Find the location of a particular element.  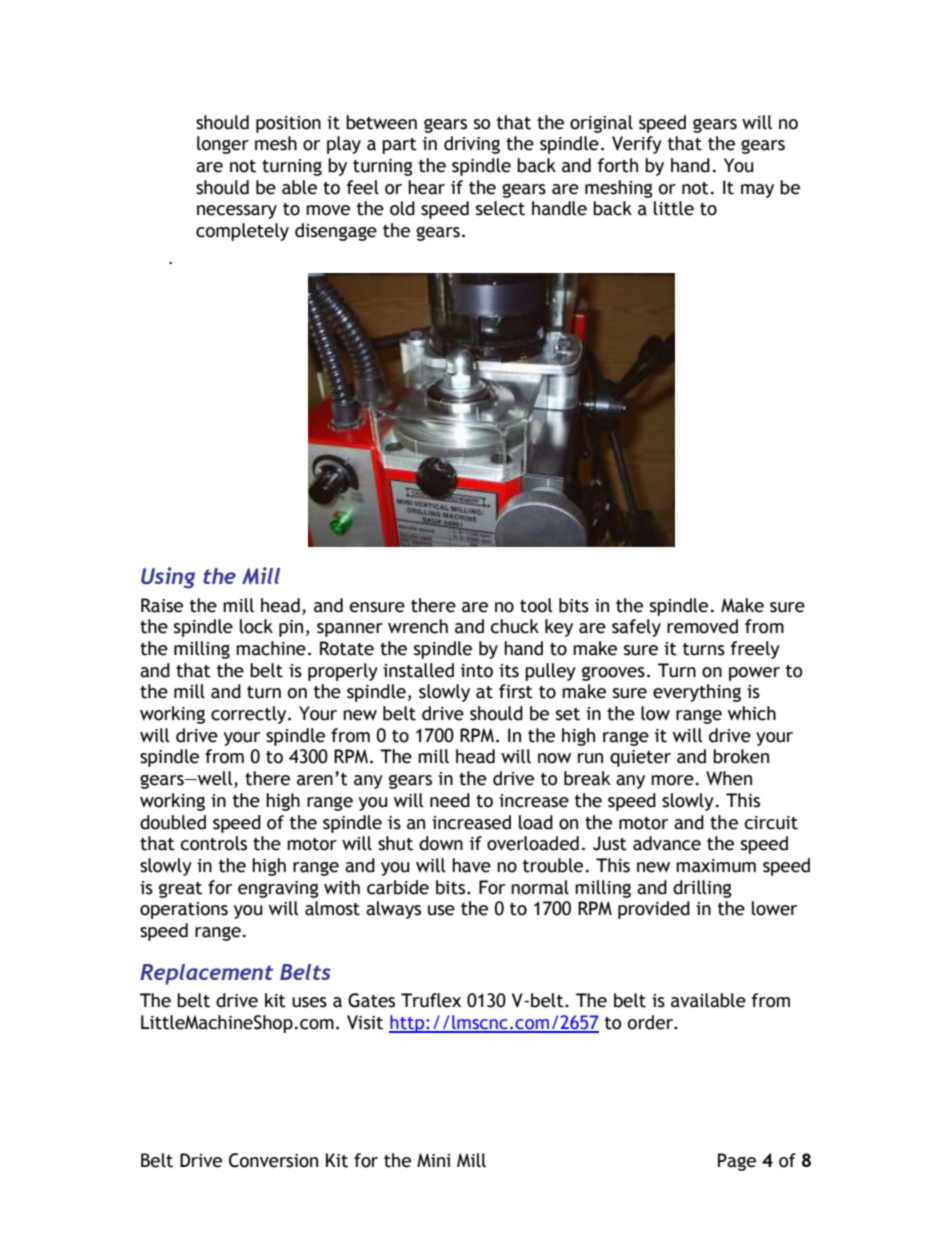

Conversion is located at coordinates (273, 1160).
